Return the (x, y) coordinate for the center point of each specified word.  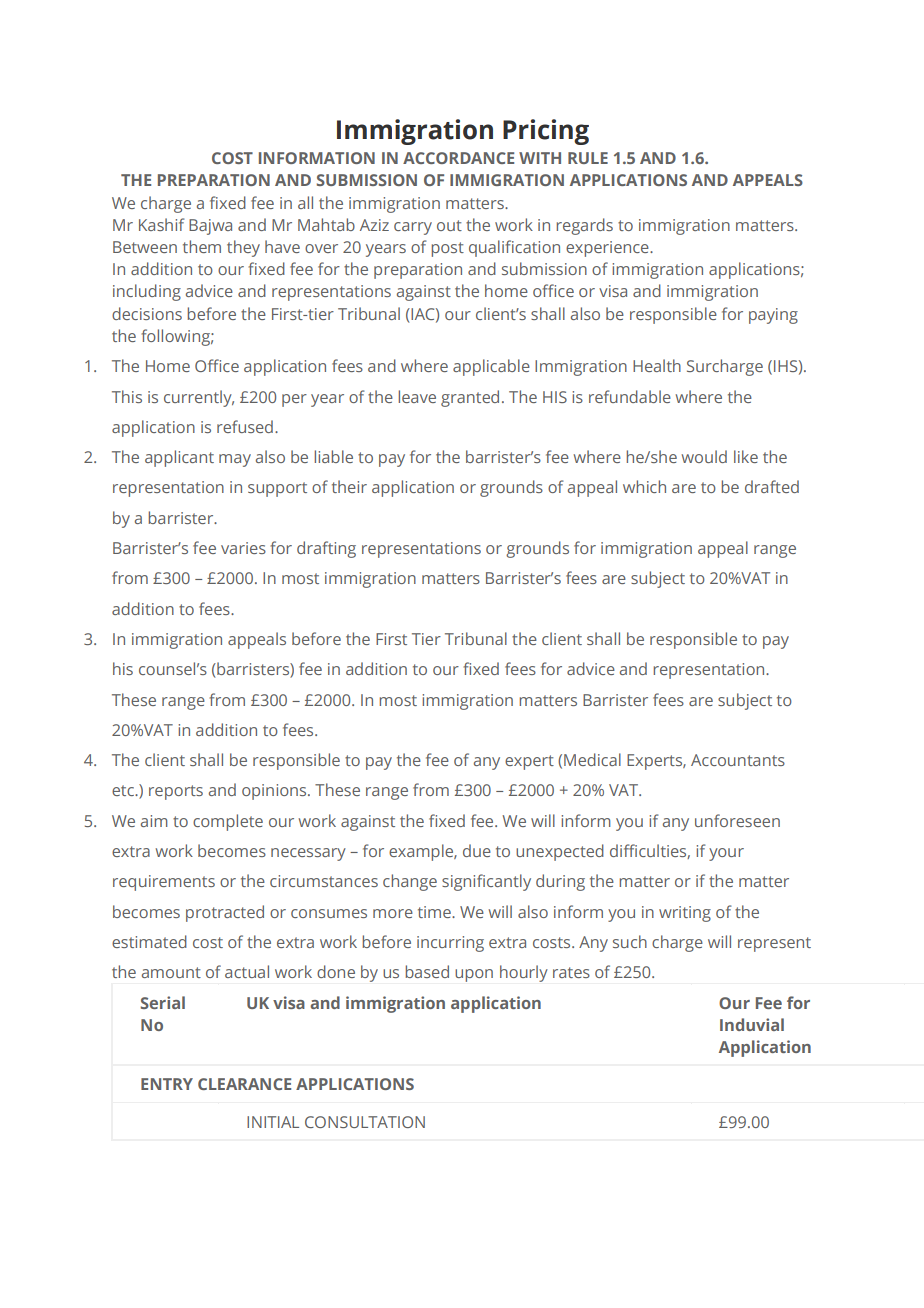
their (349, 486)
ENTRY (167, 1084)
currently (199, 398)
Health (657, 365)
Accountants (738, 760)
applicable (491, 367)
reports (176, 792)
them (202, 246)
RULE (588, 158)
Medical (592, 759)
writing (685, 914)
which (644, 486)
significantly (486, 882)
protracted (225, 913)
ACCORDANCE (458, 158)
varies (243, 548)
